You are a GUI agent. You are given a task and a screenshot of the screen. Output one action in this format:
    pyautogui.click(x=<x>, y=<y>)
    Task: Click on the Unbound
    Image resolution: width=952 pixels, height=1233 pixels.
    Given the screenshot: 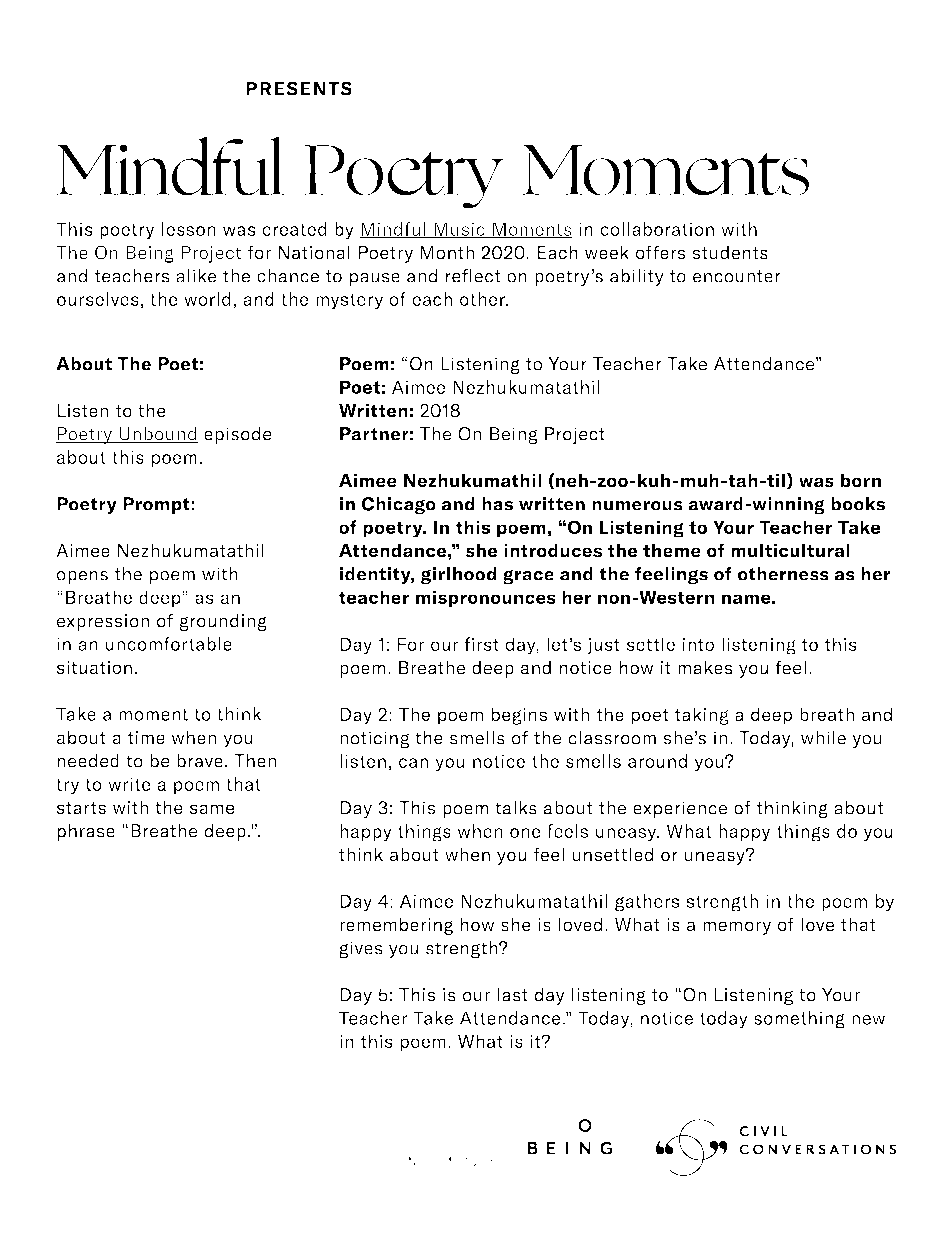 What is the action you would take?
    pyautogui.click(x=158, y=435)
